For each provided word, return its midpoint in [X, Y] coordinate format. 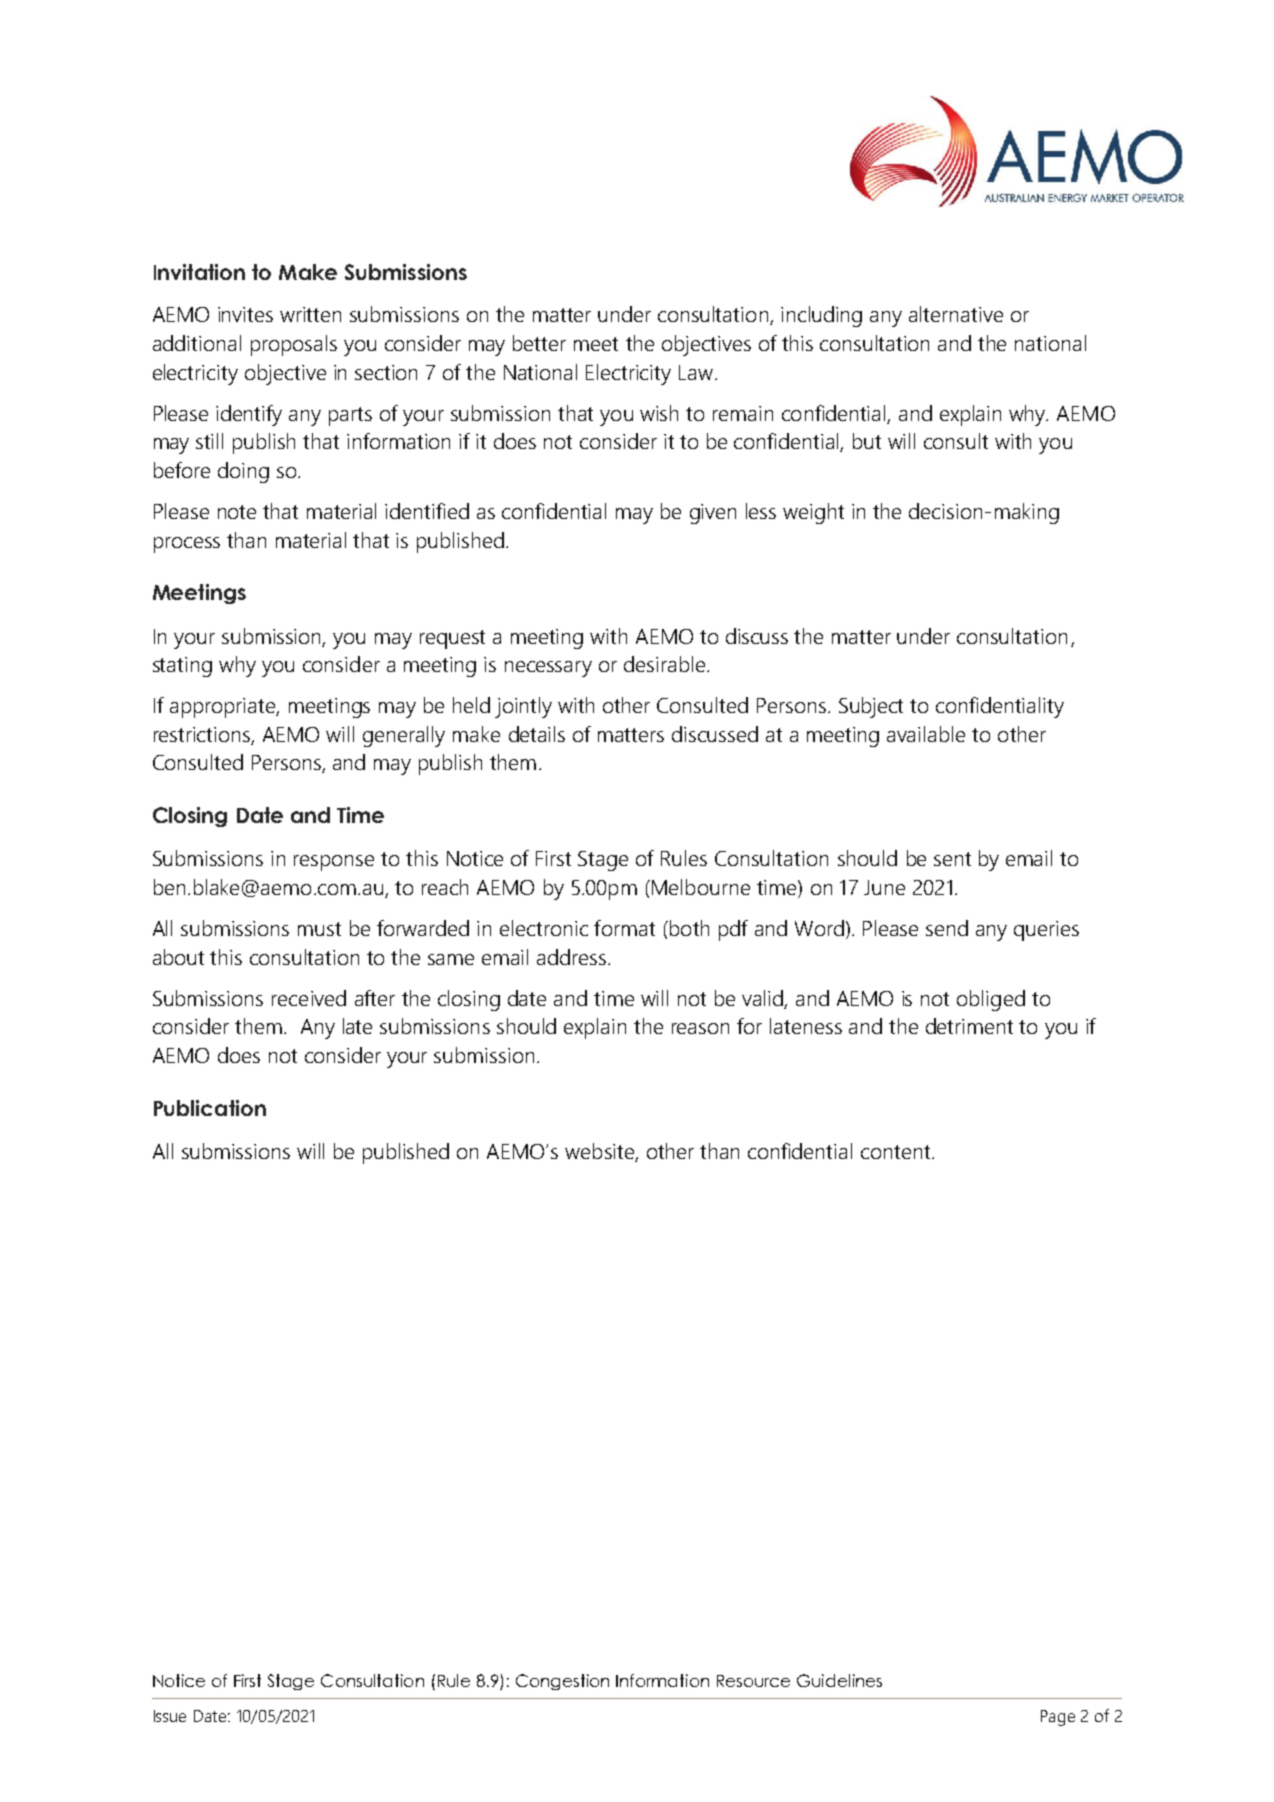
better [539, 343]
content [895, 1152]
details [537, 734]
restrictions [203, 735]
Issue [170, 1716]
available [926, 734]
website [600, 1152]
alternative [956, 314]
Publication [210, 1108]
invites [245, 314]
